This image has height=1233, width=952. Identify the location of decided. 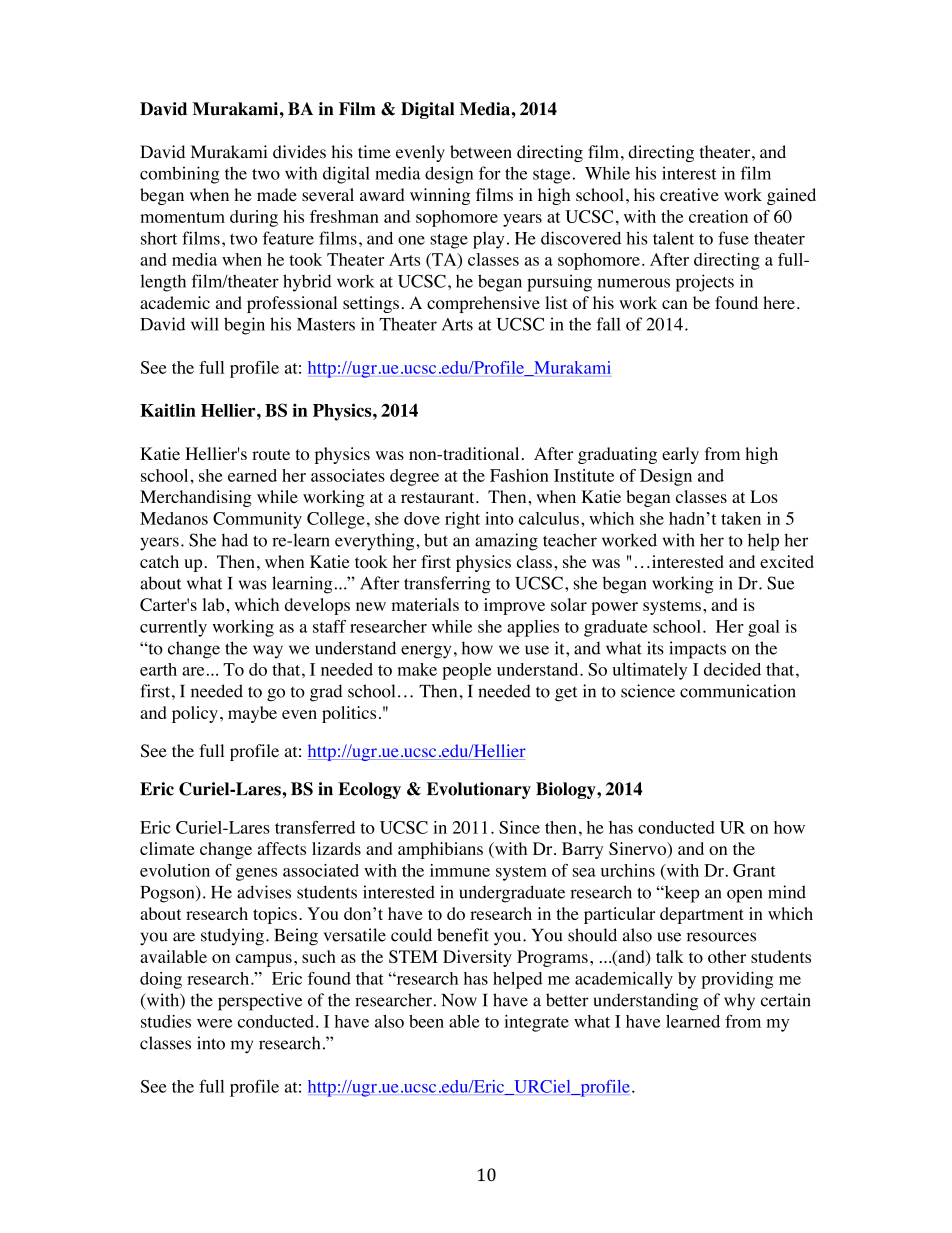
(732, 669).
